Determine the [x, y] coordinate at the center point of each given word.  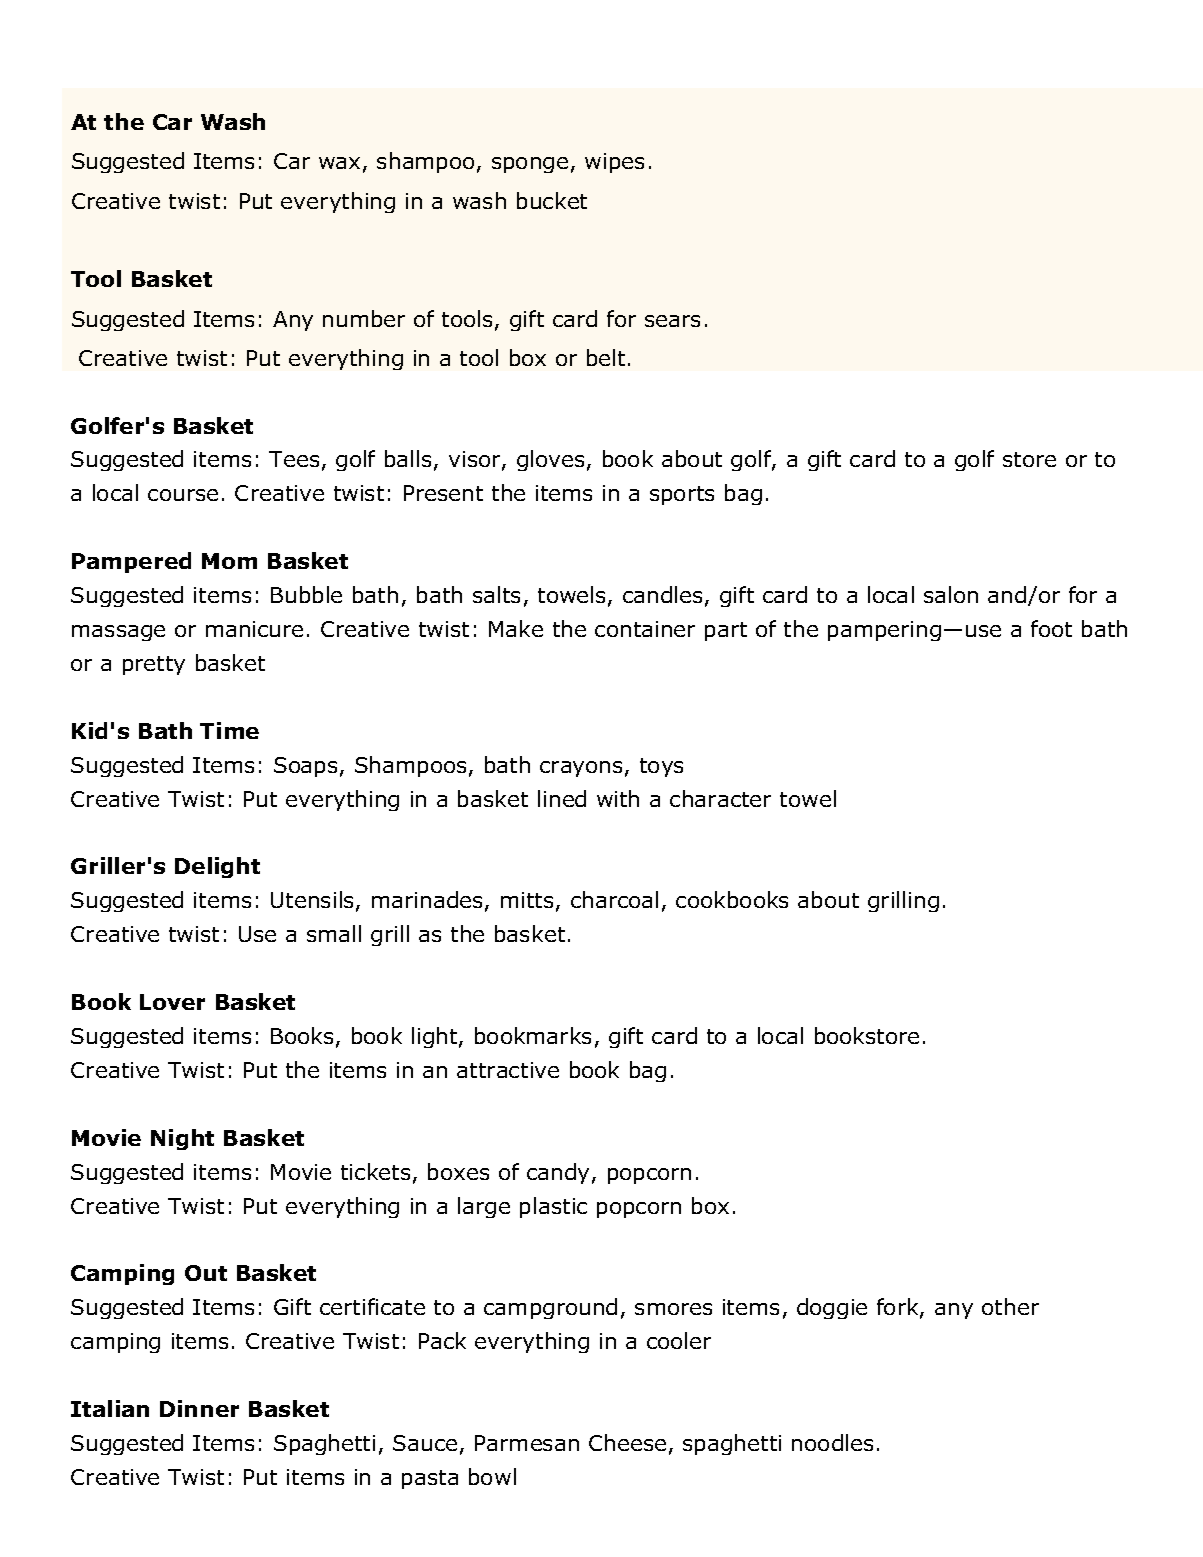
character [720, 798]
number [364, 318]
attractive [508, 1070]
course [183, 495]
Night [182, 1139]
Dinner [199, 1408]
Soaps [305, 767]
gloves [550, 460]
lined [562, 798]
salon [951, 594]
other [1010, 1306]
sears [672, 321]
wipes [614, 163]
